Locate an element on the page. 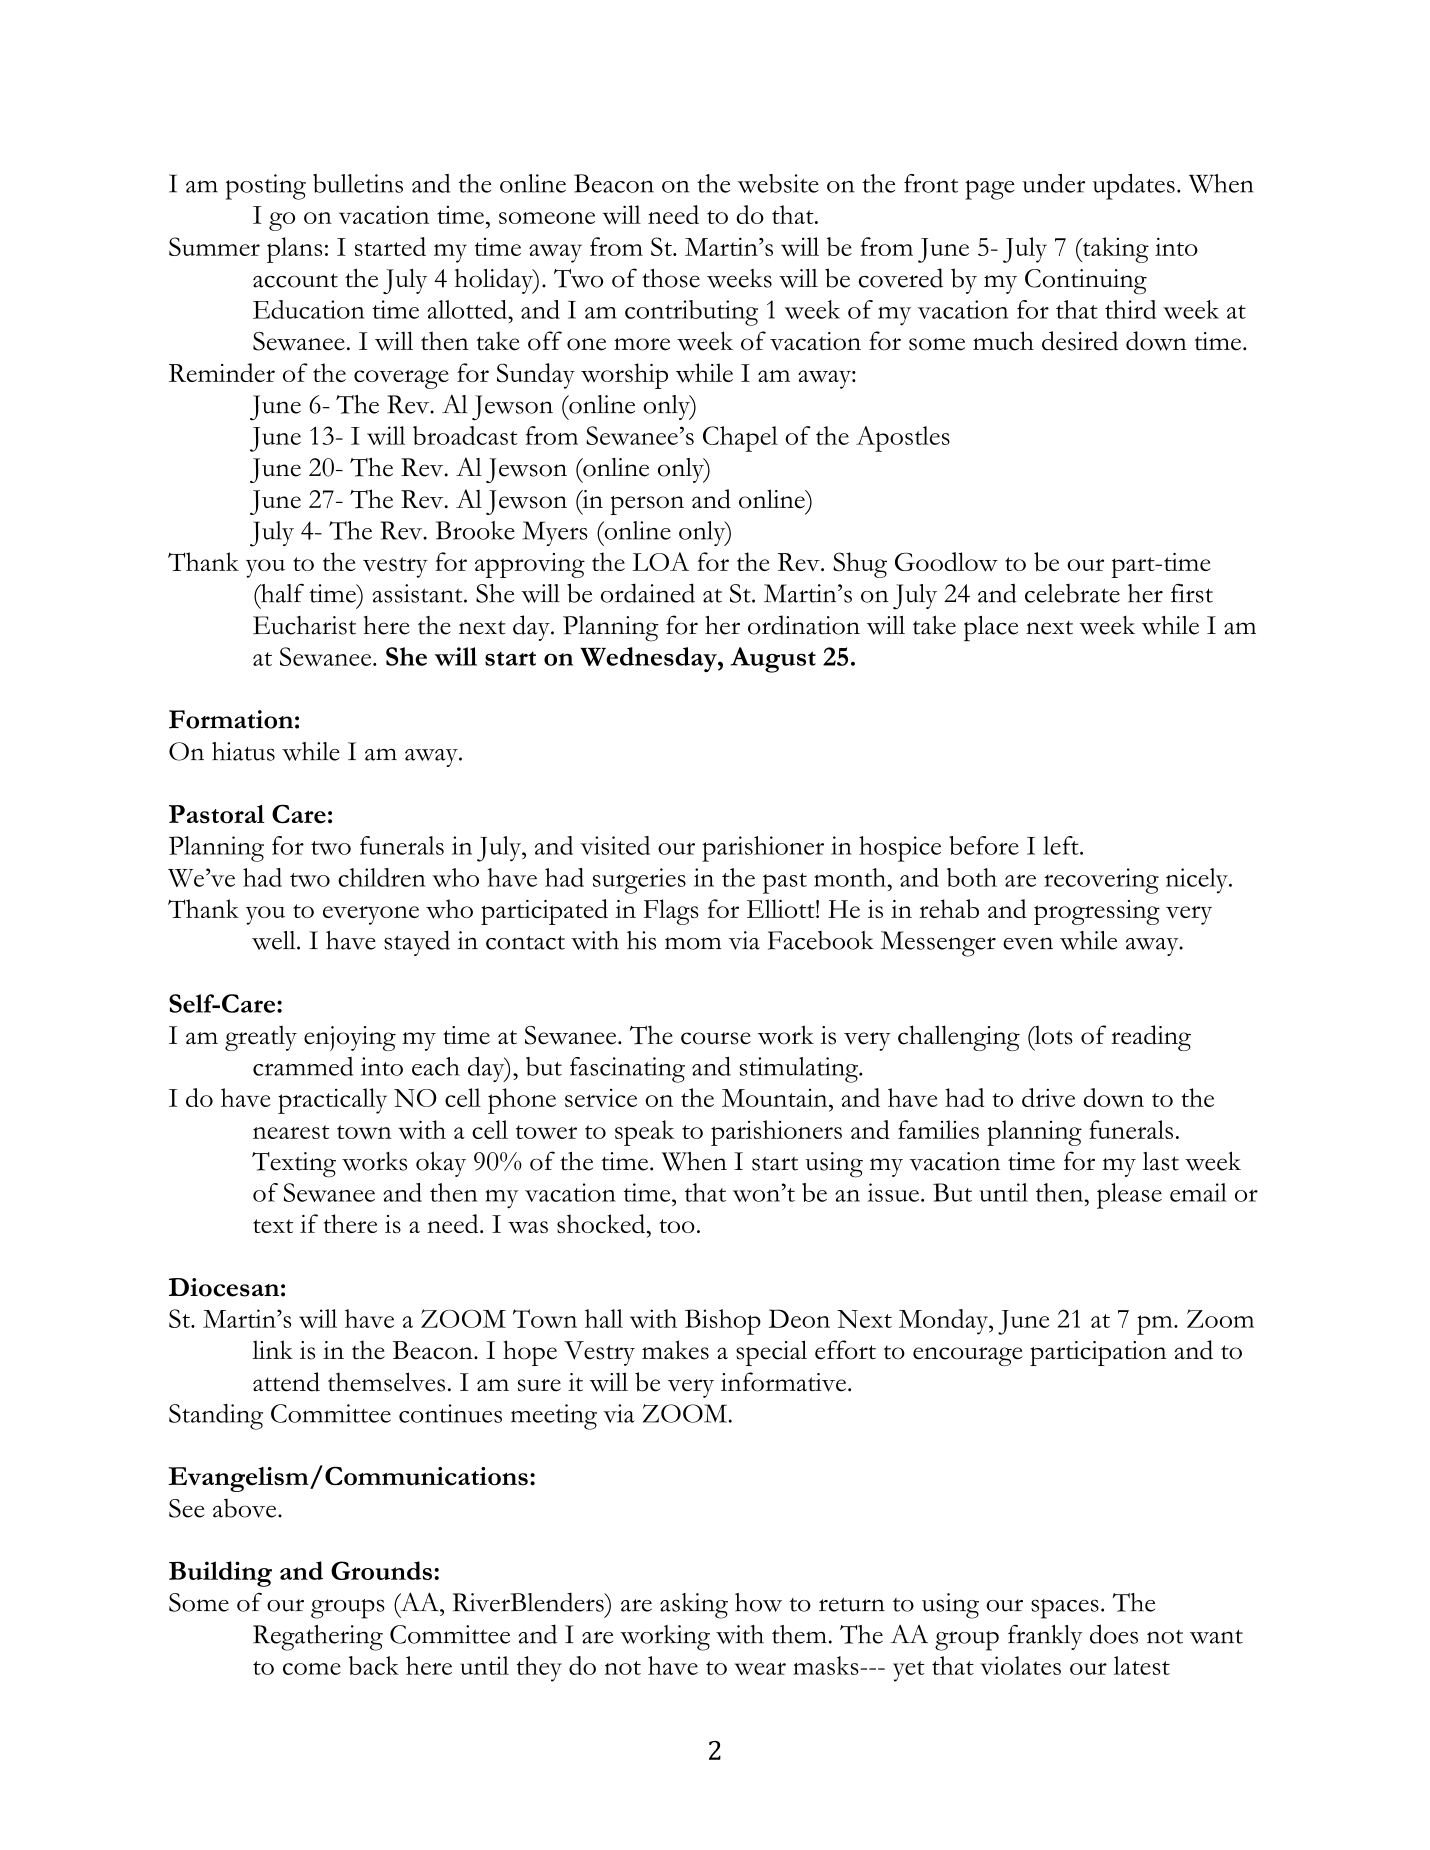  please is located at coordinates (1129, 1196).
